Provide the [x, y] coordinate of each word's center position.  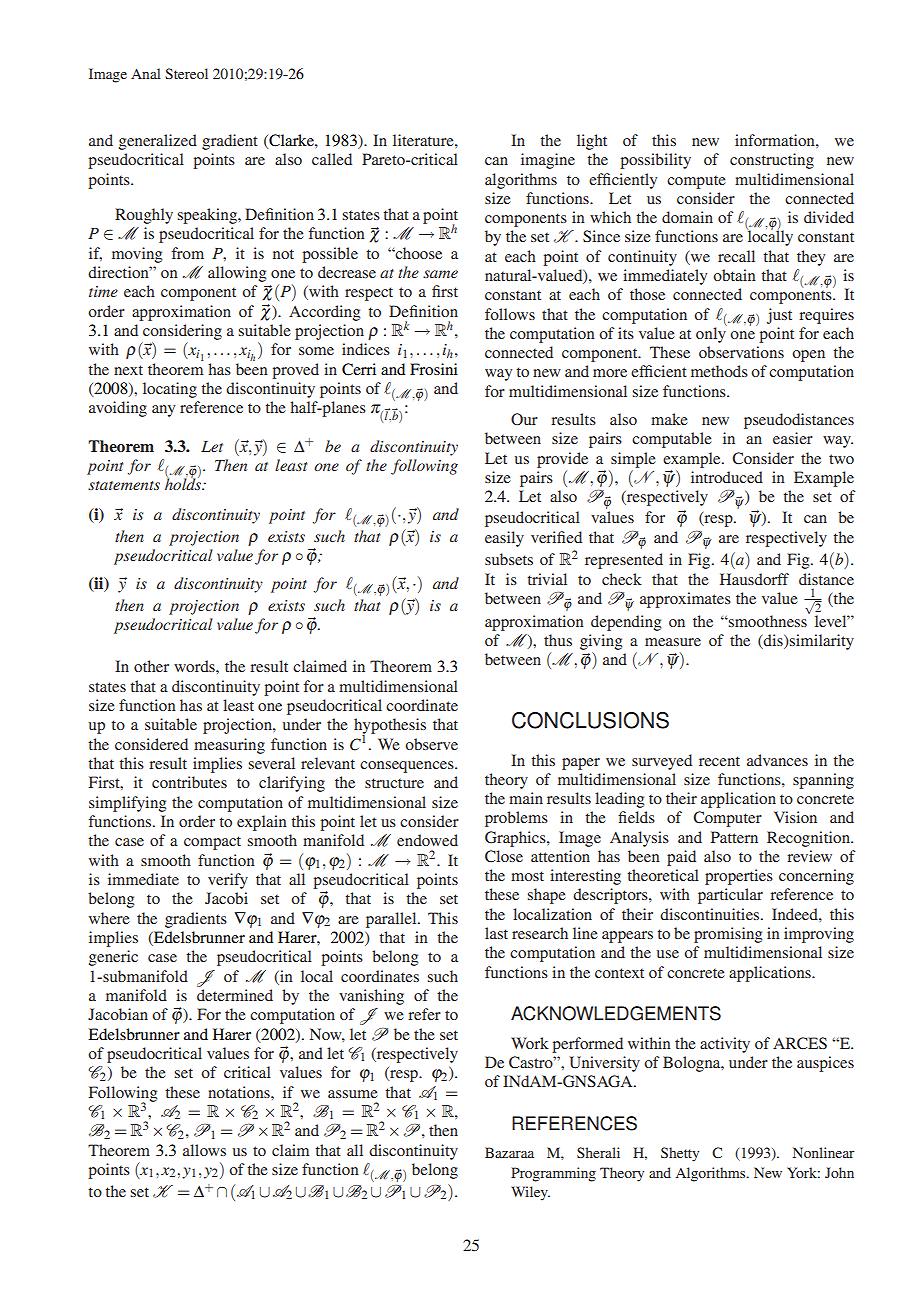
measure [673, 642]
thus [558, 640]
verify [228, 881]
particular [730, 896]
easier [793, 438]
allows [204, 1150]
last [496, 933]
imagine [548, 161]
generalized [158, 142]
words [195, 666]
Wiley [530, 1193]
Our [524, 419]
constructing [772, 161]
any [163, 411]
